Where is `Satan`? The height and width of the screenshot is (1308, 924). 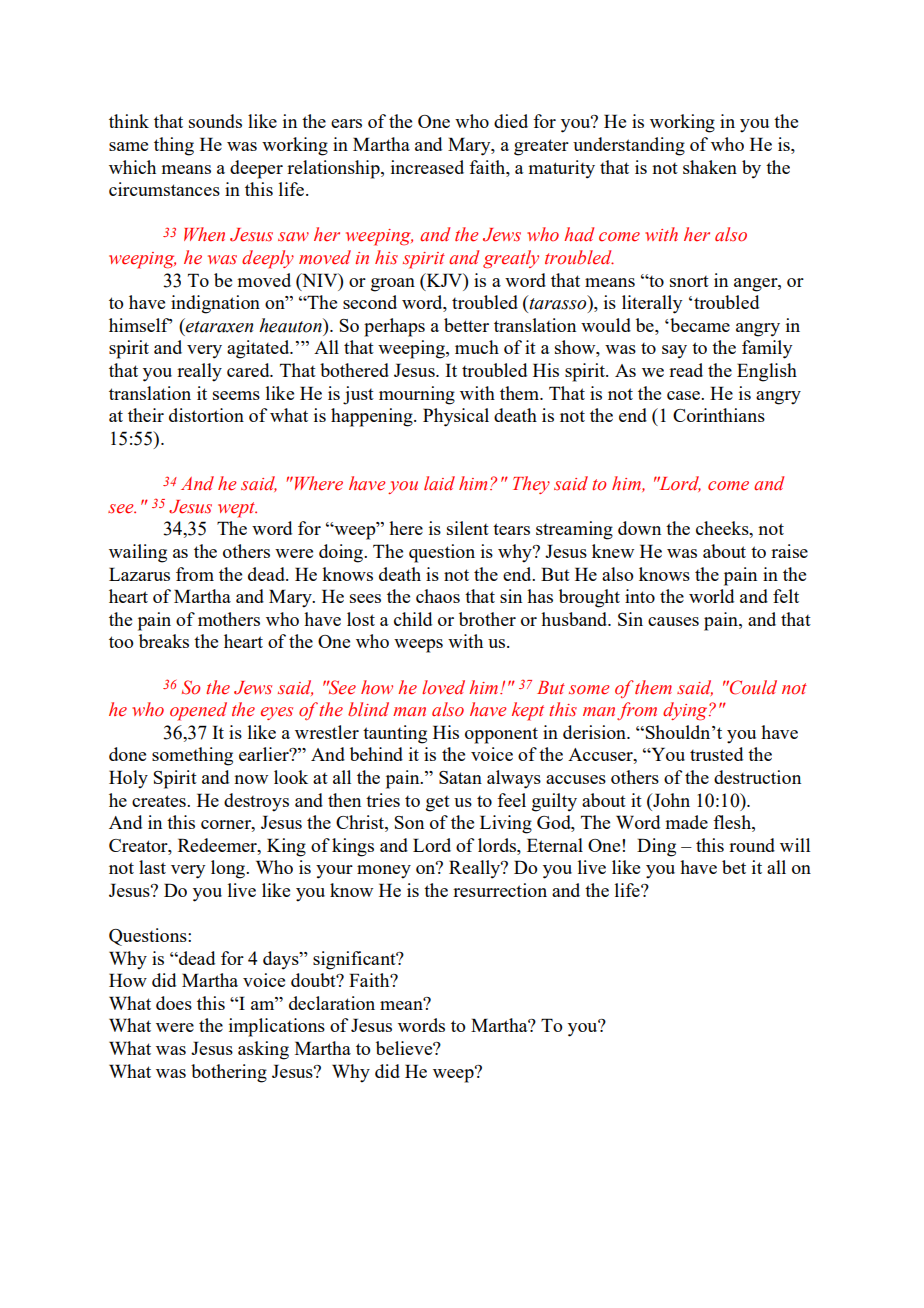
Satan is located at coordinates (460, 777).
